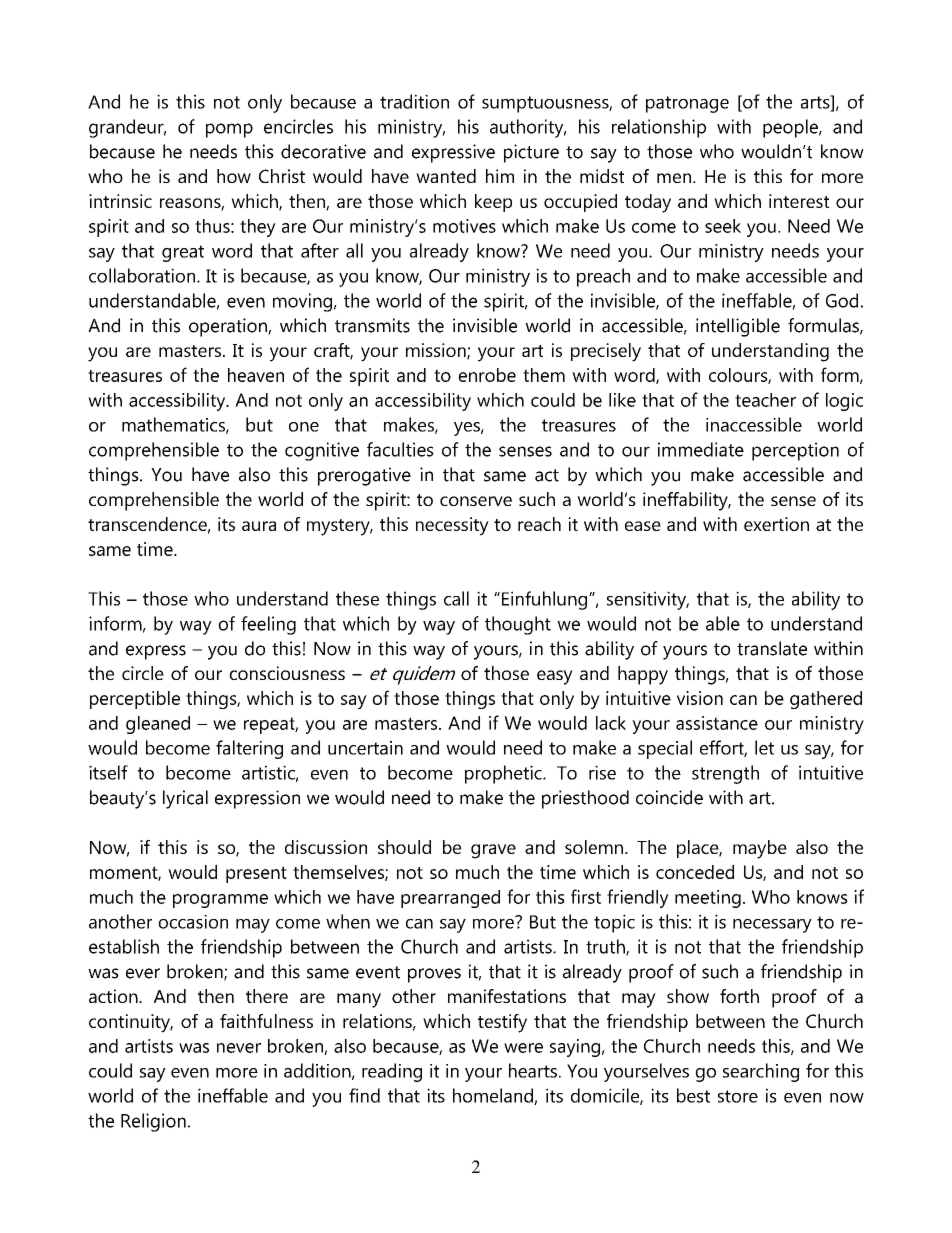 Image resolution: width=952 pixels, height=1233 pixels. Describe the element at coordinates (476, 501) in the image. I see `conserve` at that location.
